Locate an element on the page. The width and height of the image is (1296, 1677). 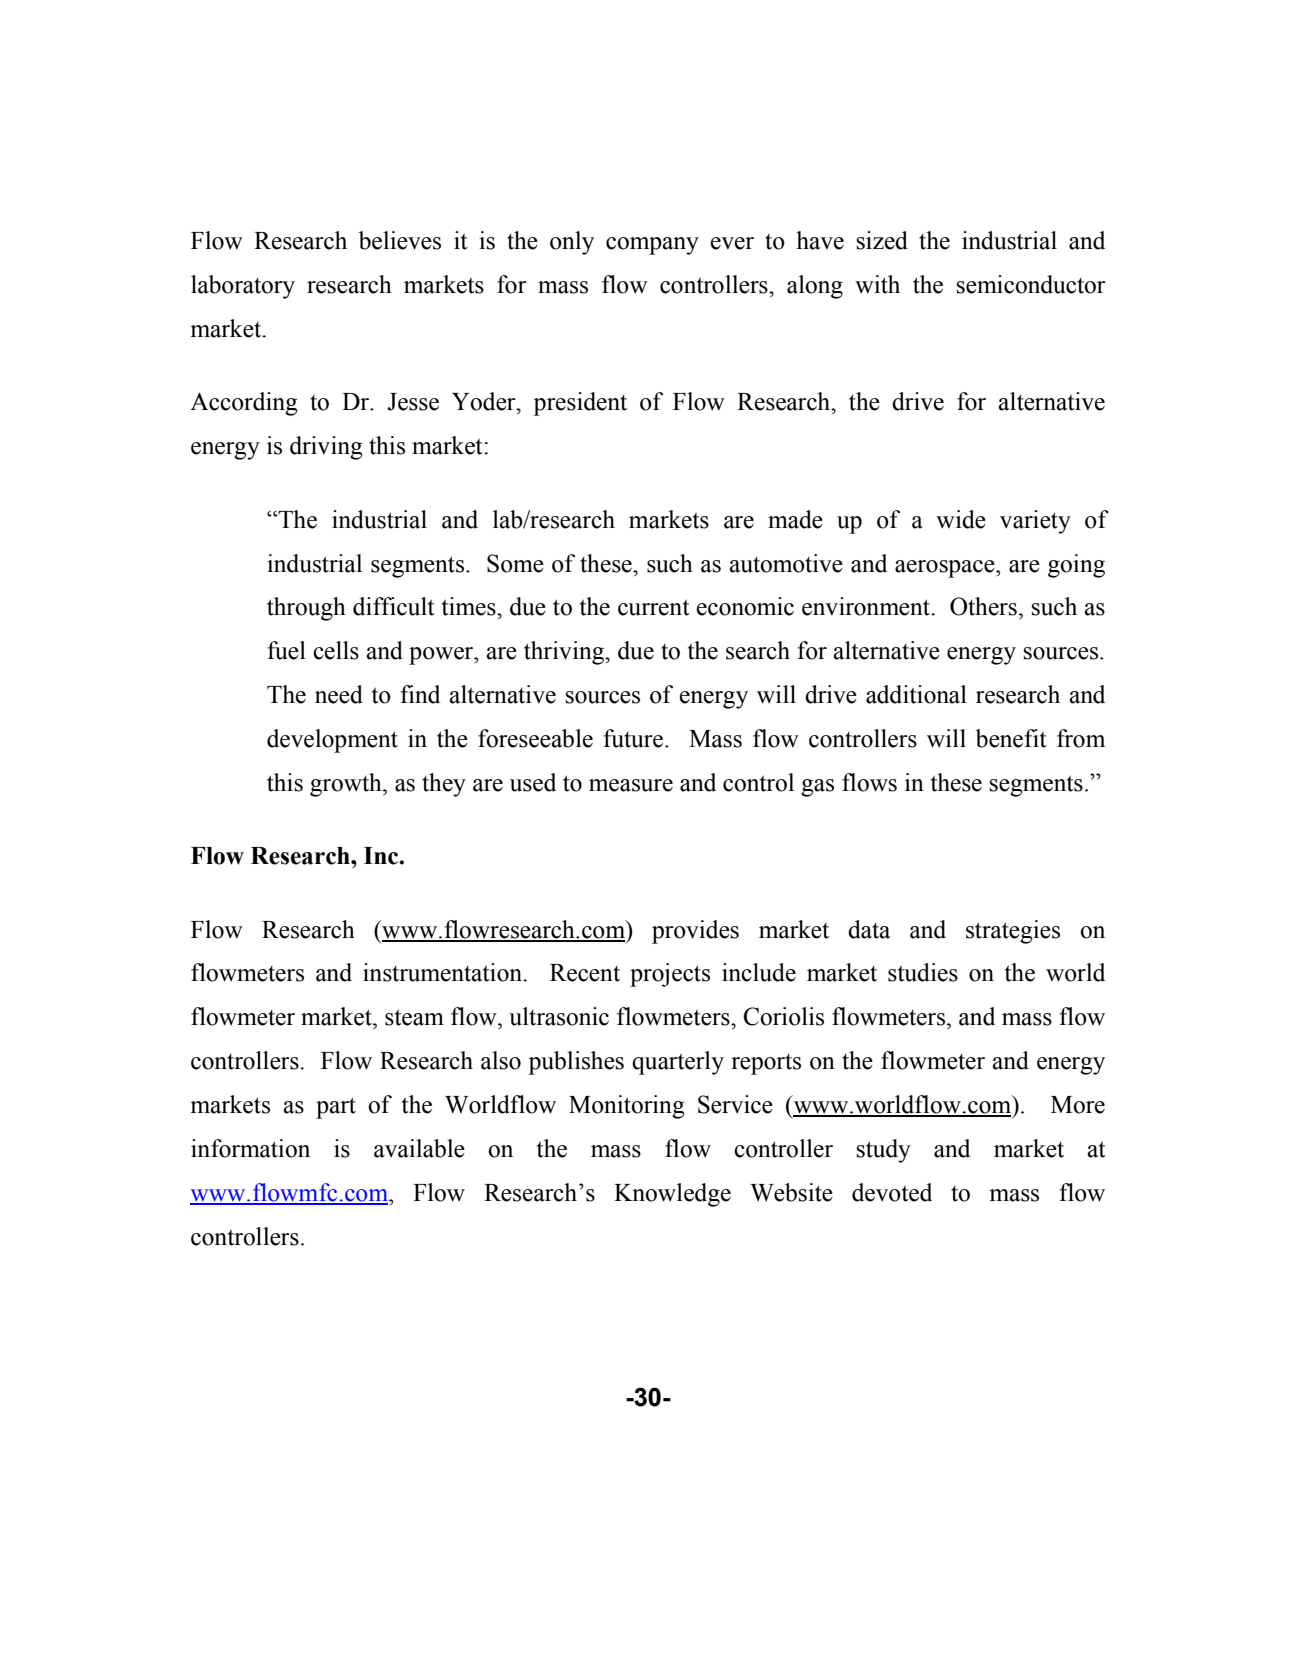
strategies is located at coordinates (1013, 932).
